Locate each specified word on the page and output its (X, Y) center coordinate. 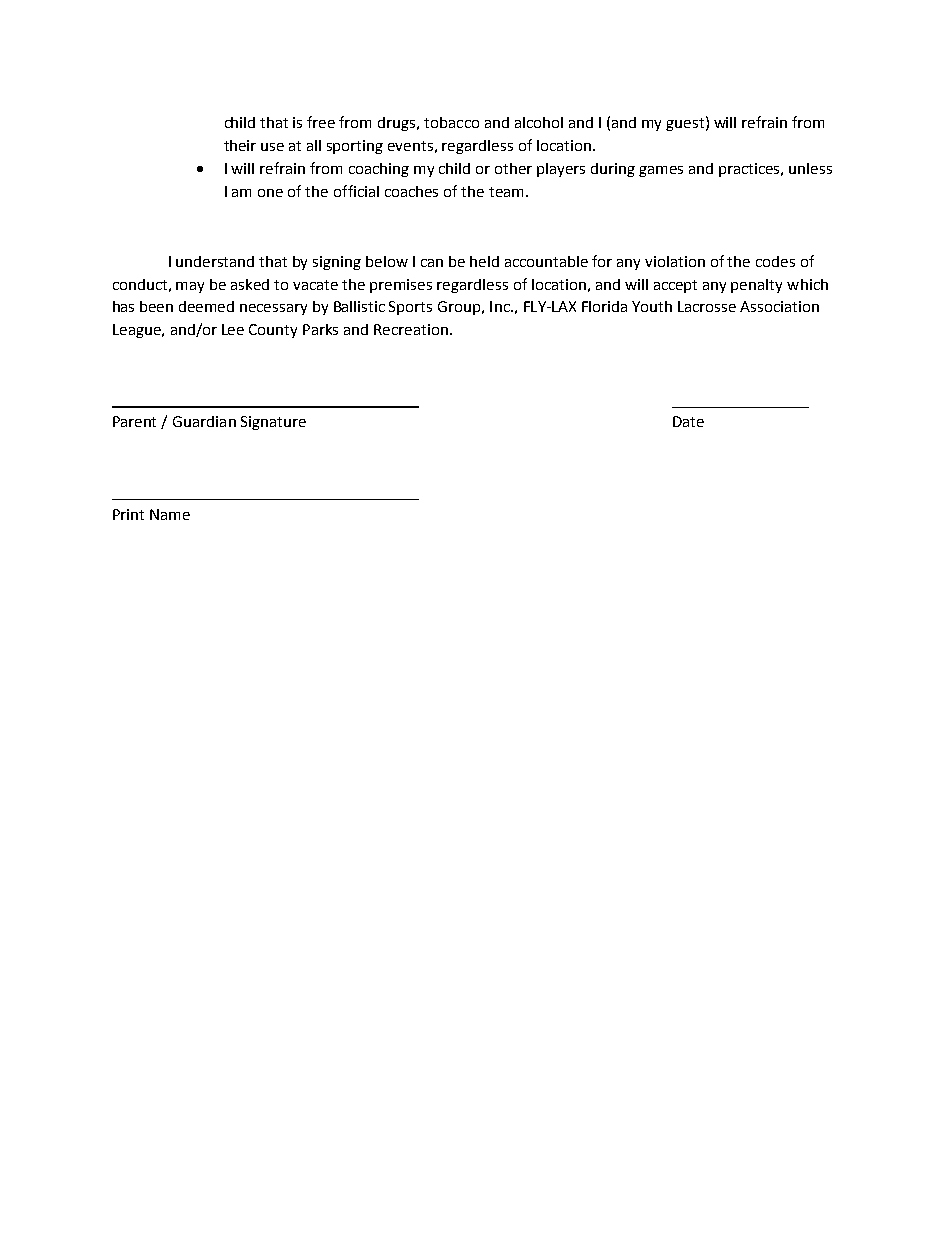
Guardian (204, 421)
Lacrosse (707, 306)
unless (810, 168)
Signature (273, 423)
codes (775, 261)
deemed (206, 306)
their (240, 145)
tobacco (451, 122)
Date (688, 421)
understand (215, 261)
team (506, 192)
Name (170, 514)
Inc (501, 306)
